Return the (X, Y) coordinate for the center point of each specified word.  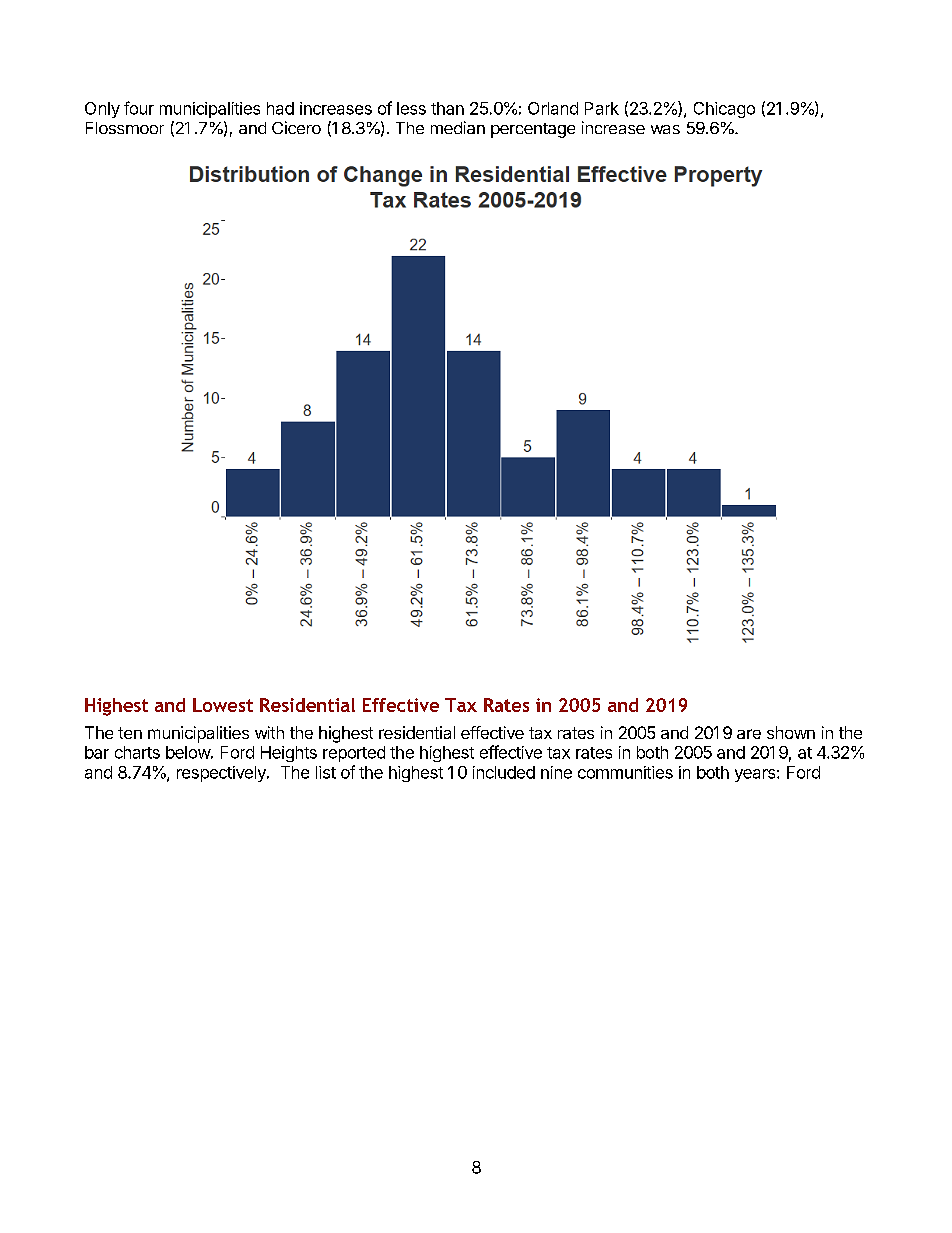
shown (791, 732)
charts (137, 752)
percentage (533, 130)
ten (130, 733)
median (458, 127)
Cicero (296, 127)
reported (354, 754)
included (504, 772)
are (749, 734)
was (665, 129)
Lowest (223, 705)
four (139, 108)
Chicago (724, 110)
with (269, 732)
